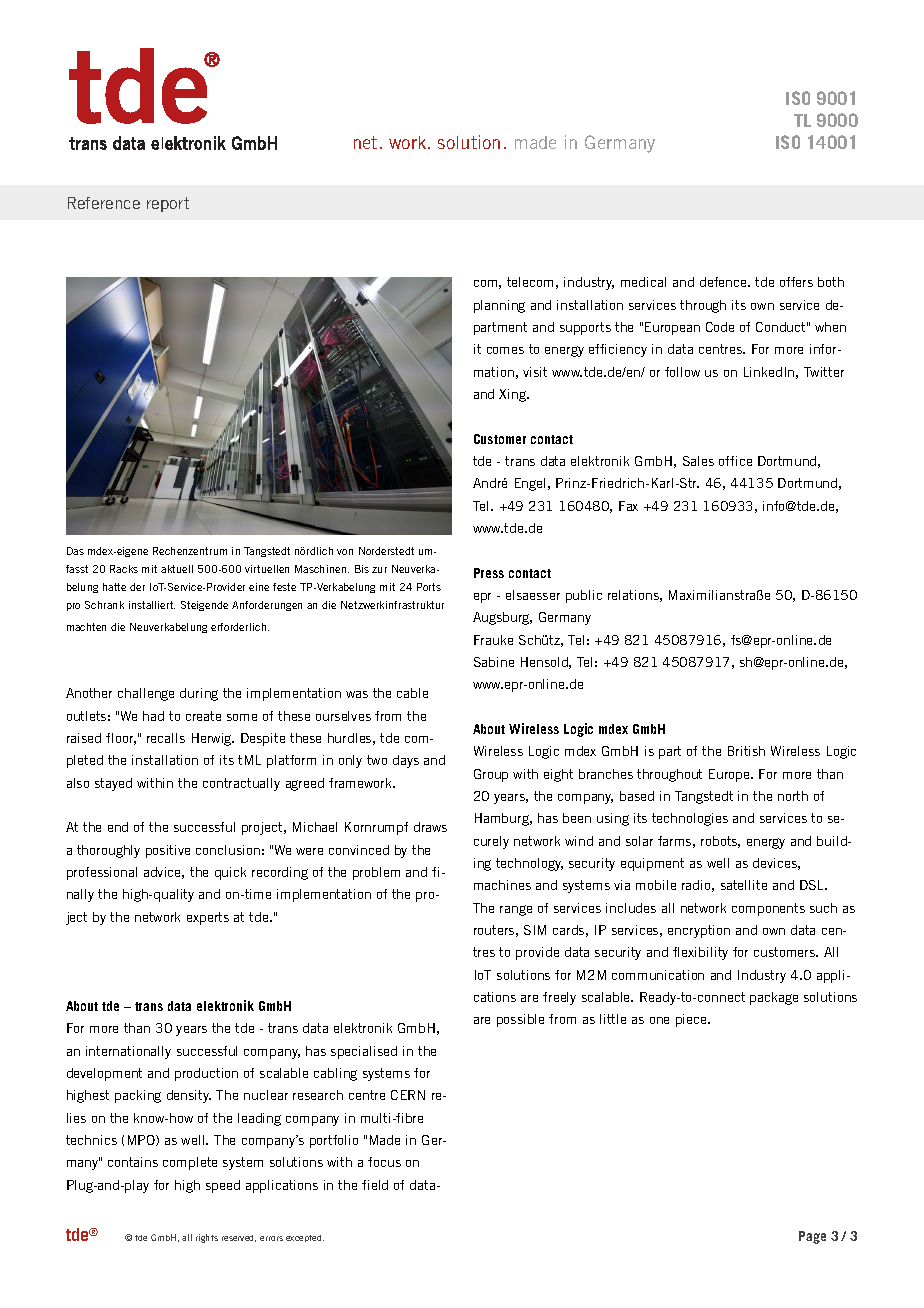  Describe the element at coordinates (375, 1185) in the screenshot. I see `field` at that location.
